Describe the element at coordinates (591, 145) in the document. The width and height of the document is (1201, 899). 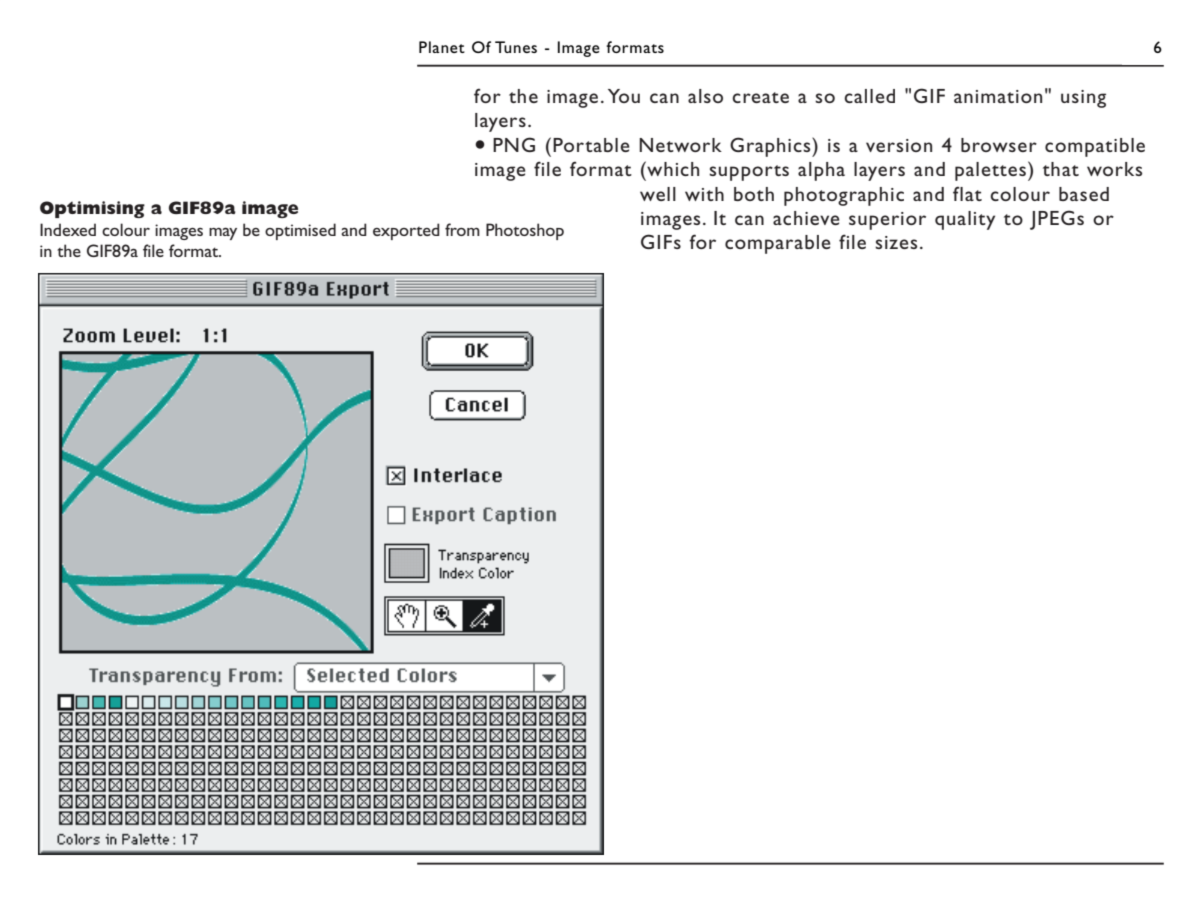
I see `Portable` at that location.
